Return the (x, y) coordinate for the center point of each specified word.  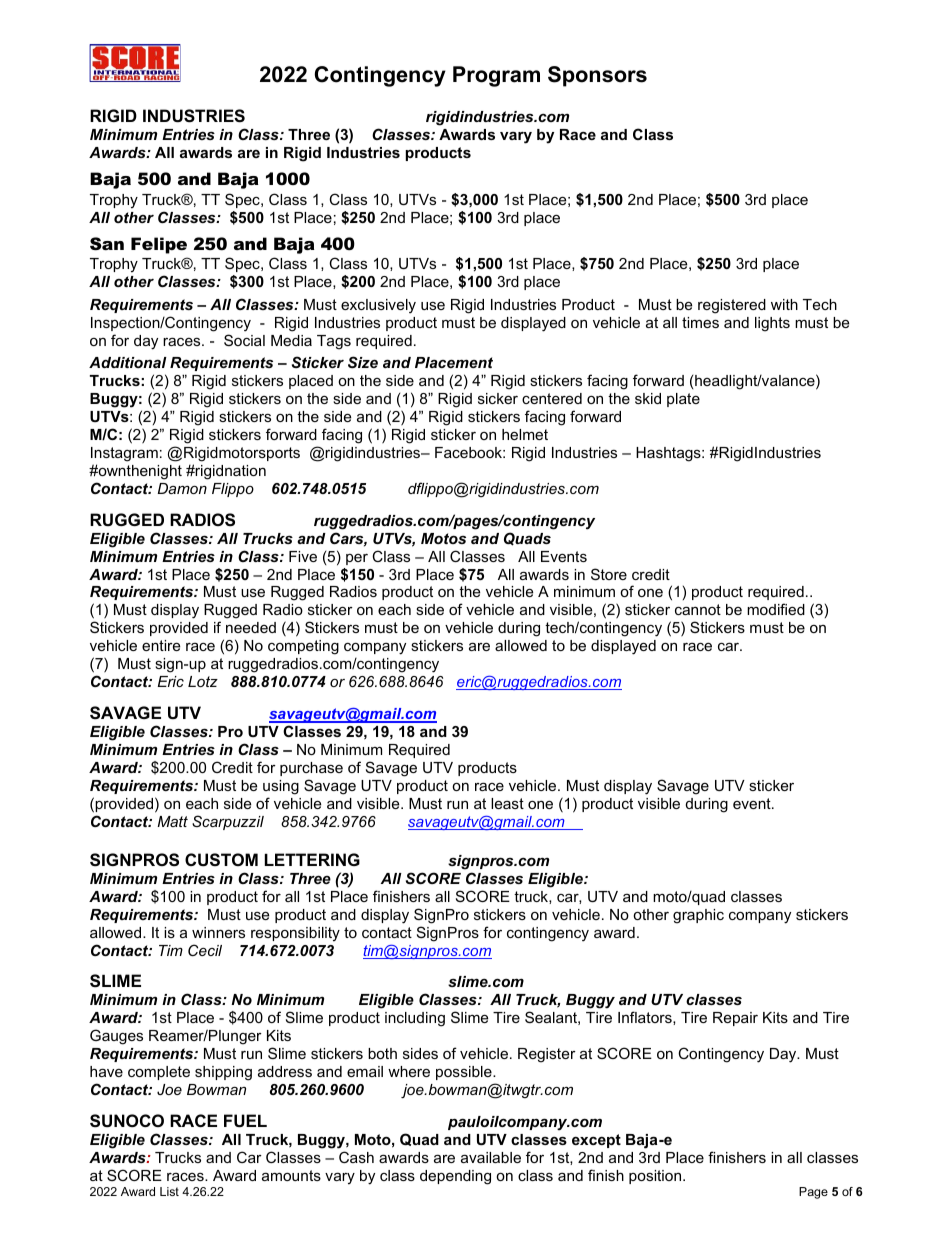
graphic (698, 916)
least (507, 803)
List (169, 1191)
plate (683, 400)
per (357, 559)
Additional (128, 362)
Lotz (203, 681)
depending (455, 1177)
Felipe (159, 245)
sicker (498, 398)
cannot (698, 609)
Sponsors (597, 76)
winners (218, 932)
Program (496, 76)
